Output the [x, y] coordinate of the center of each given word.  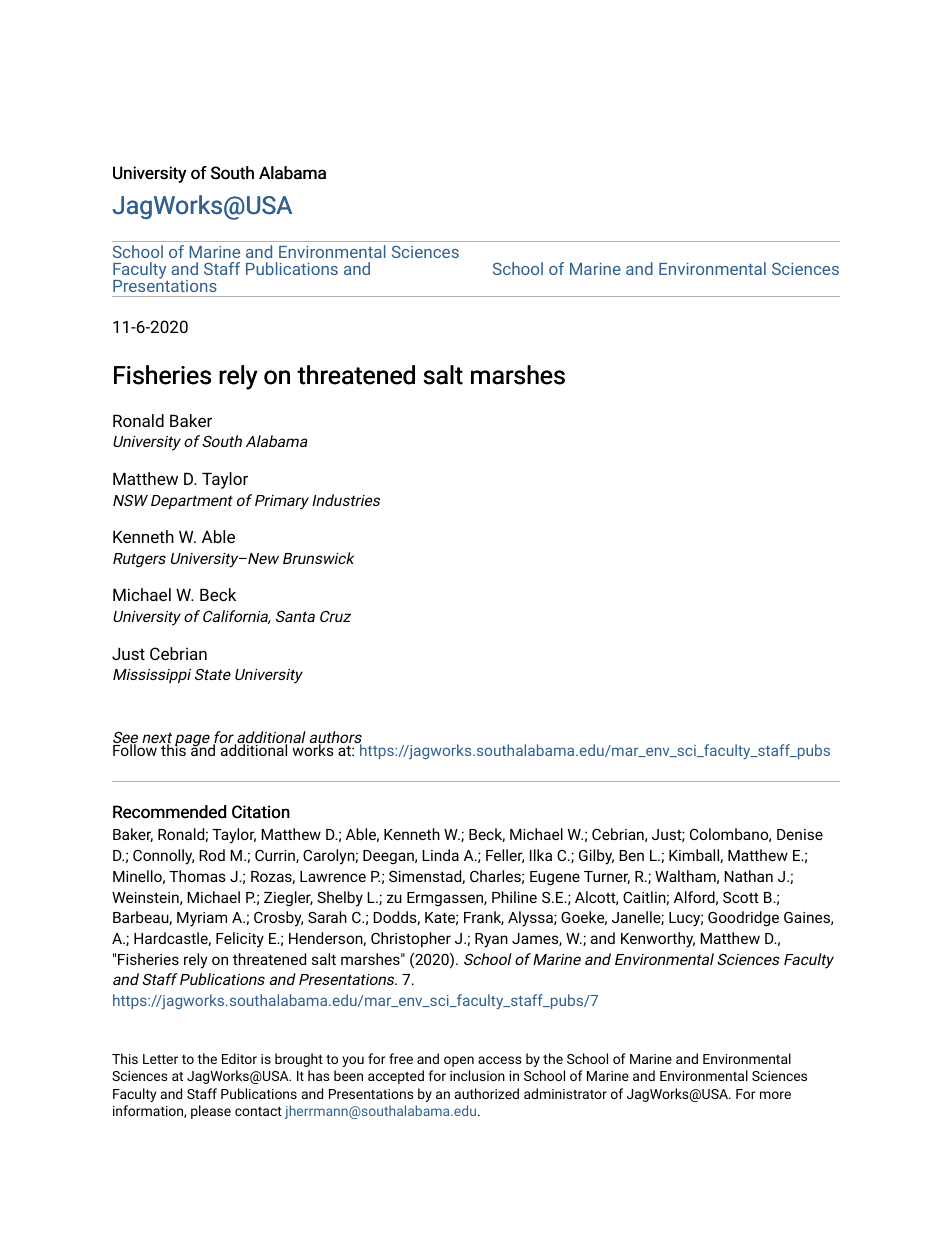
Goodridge [743, 919]
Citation [261, 812]
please [211, 1112]
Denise [800, 834]
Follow [135, 749]
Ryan [491, 940]
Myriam [202, 919]
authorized [487, 1093]
